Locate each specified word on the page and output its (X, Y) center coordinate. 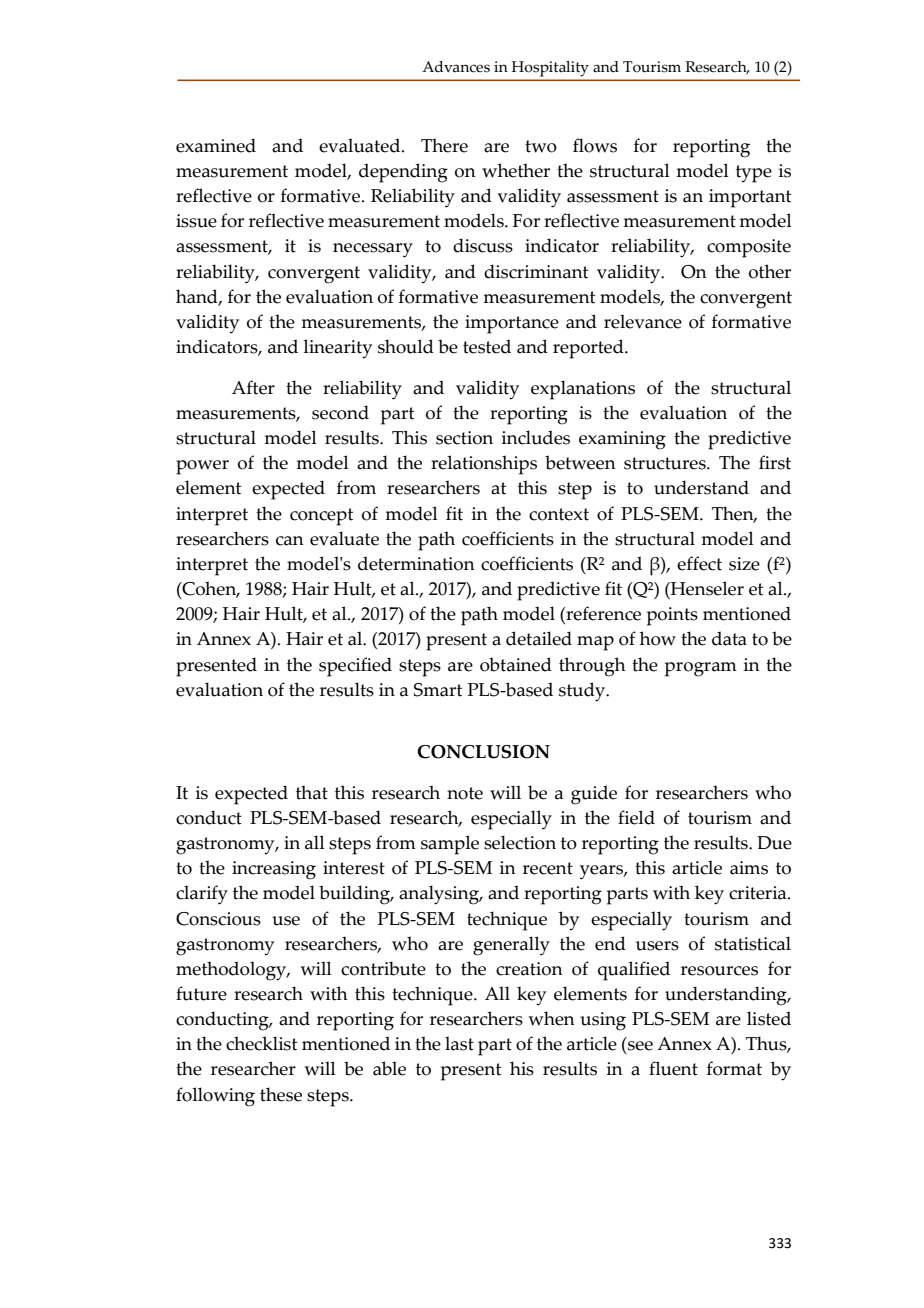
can (290, 541)
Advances (456, 67)
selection (520, 842)
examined (216, 145)
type (754, 174)
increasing (274, 870)
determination (416, 563)
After (253, 387)
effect (699, 563)
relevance (643, 321)
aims (749, 868)
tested (487, 346)
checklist (261, 1043)
